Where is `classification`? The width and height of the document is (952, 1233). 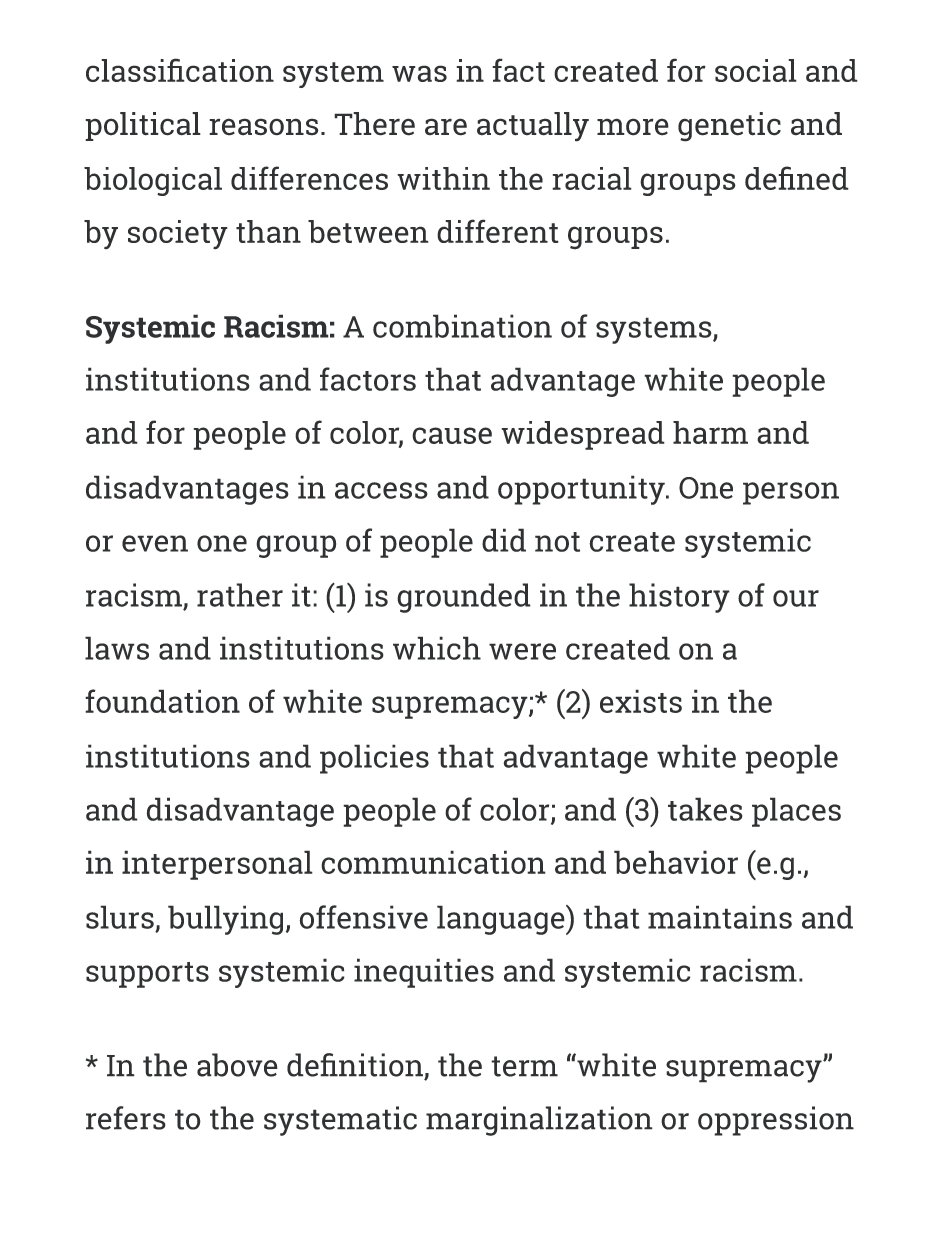 classification is located at coordinates (180, 70).
